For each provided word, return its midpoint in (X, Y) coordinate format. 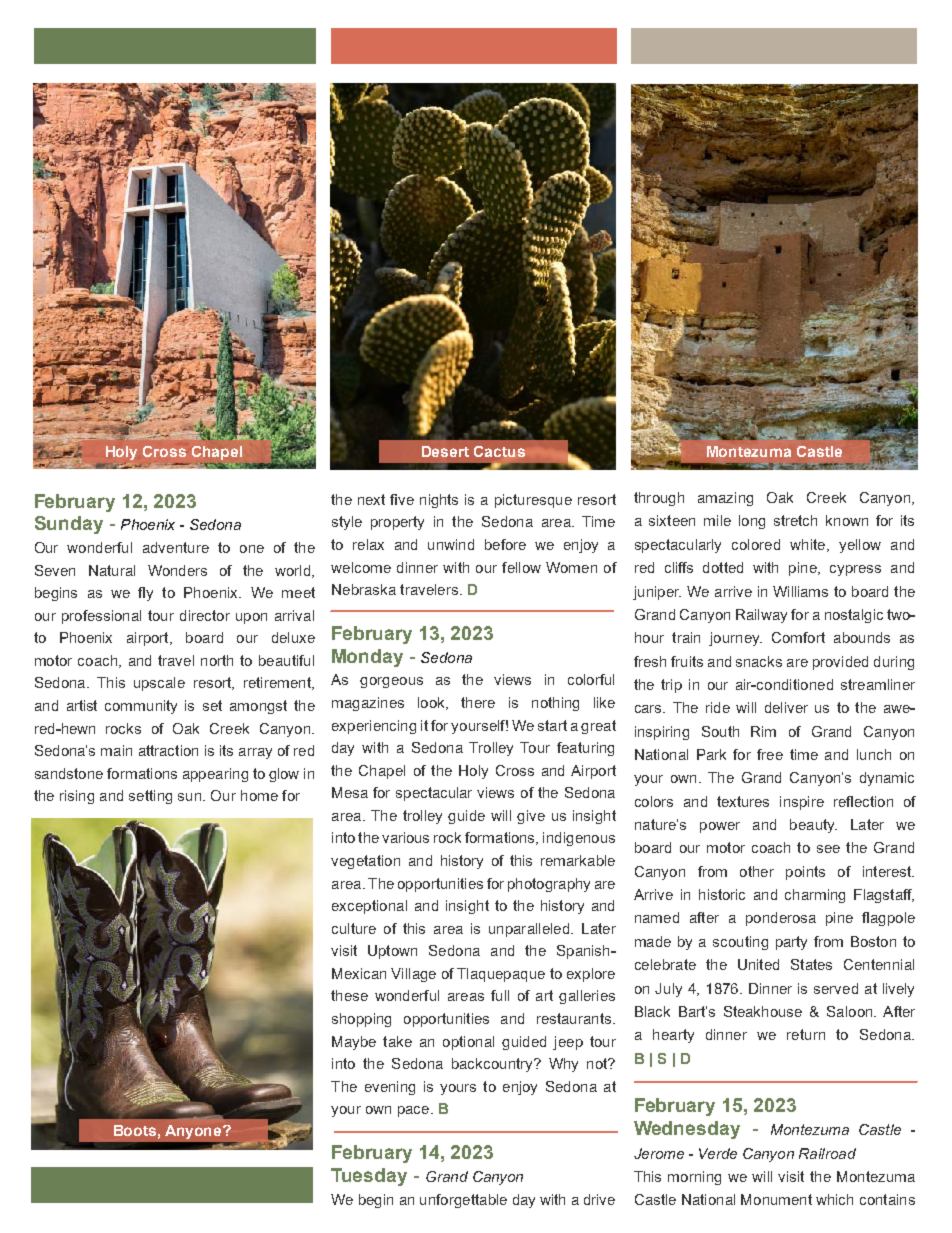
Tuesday (369, 1177)
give (531, 817)
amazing (725, 499)
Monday (367, 658)
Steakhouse (763, 1011)
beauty (813, 826)
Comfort (798, 637)
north (217, 660)
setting (150, 797)
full (500, 995)
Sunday (69, 525)
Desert (445, 451)
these (349, 995)
